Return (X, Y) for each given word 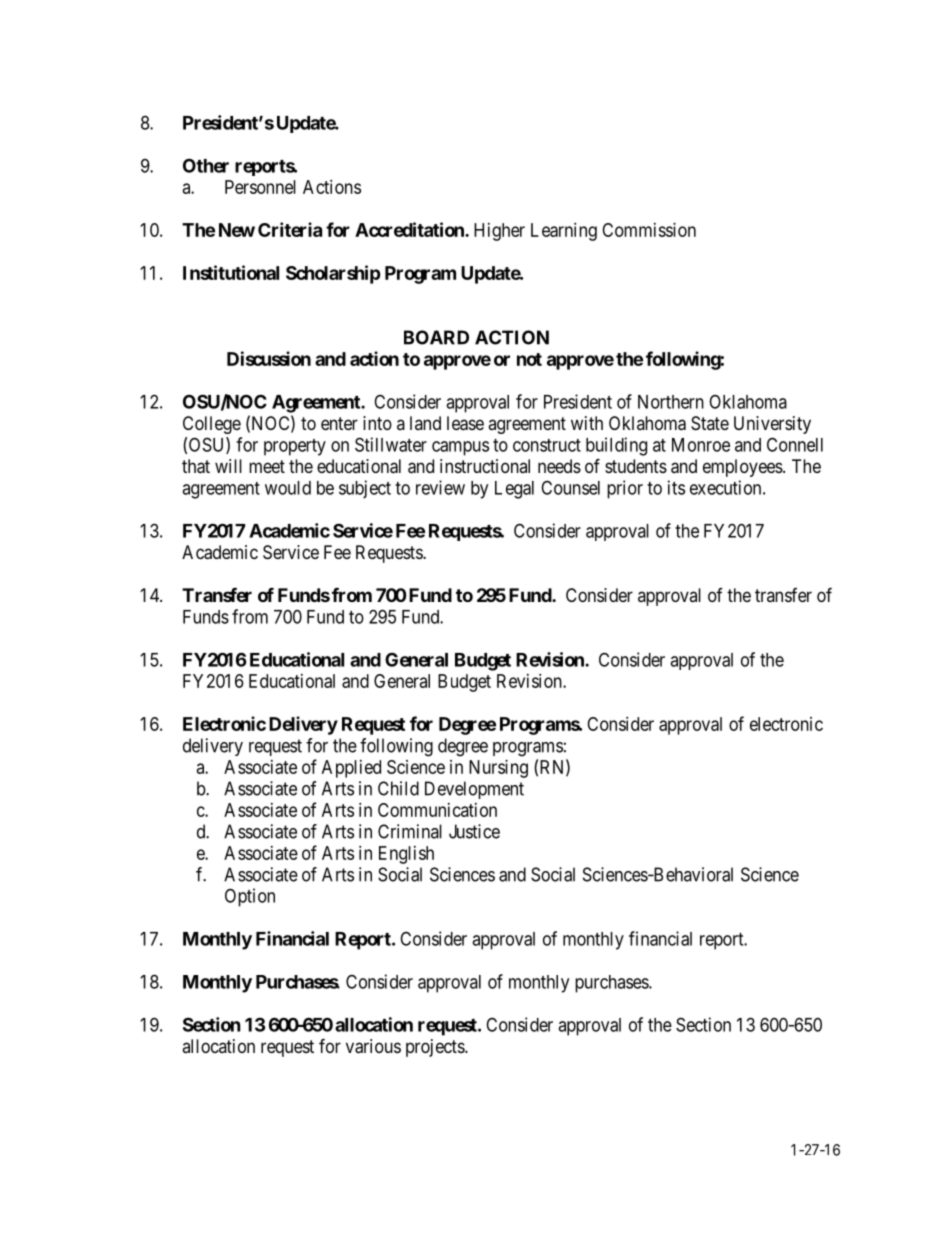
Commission (649, 230)
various (373, 1046)
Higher (499, 232)
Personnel (260, 187)
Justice (474, 831)
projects (436, 1048)
